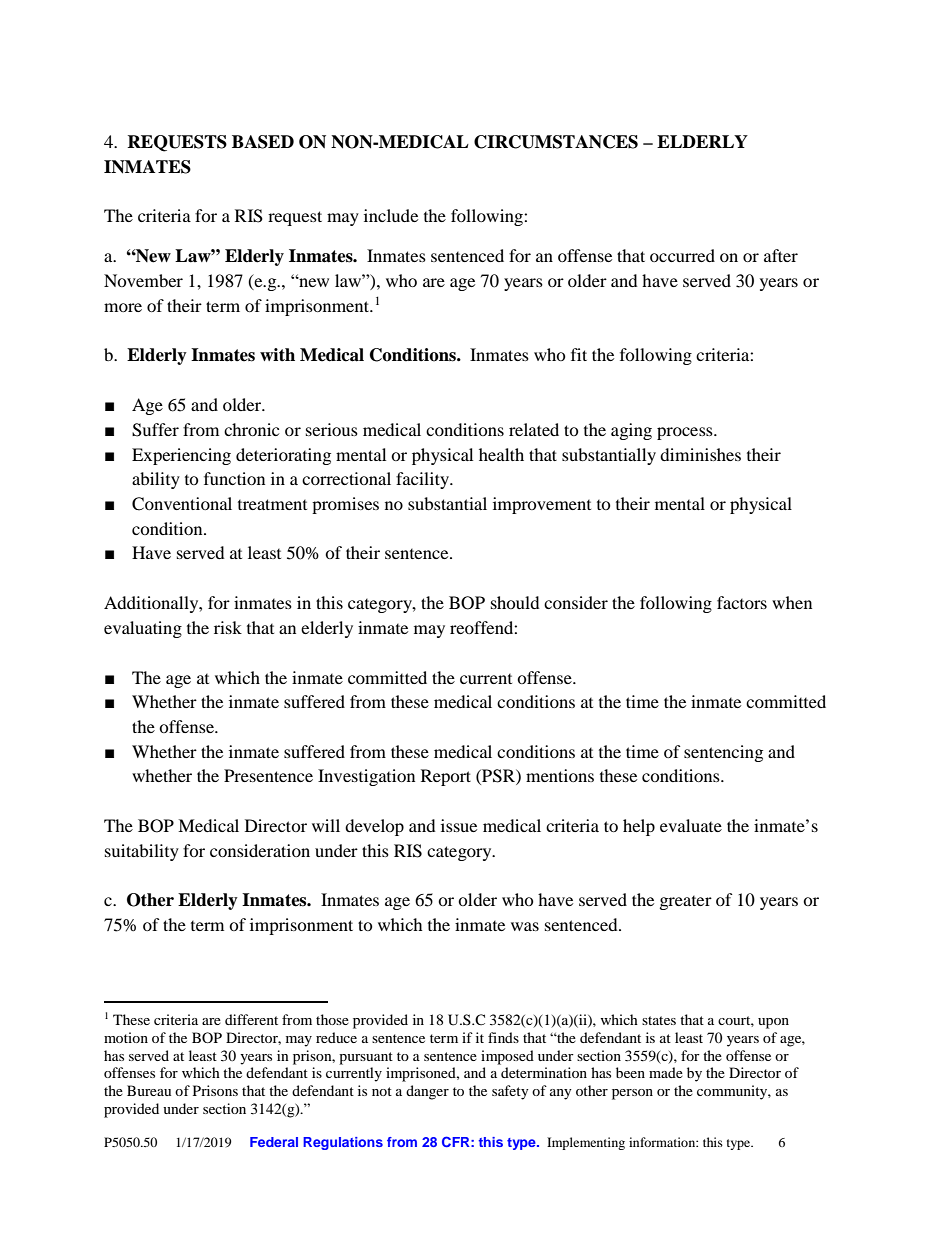 This screenshot has height=1233, width=952. I want to click on chronic, so click(251, 429).
